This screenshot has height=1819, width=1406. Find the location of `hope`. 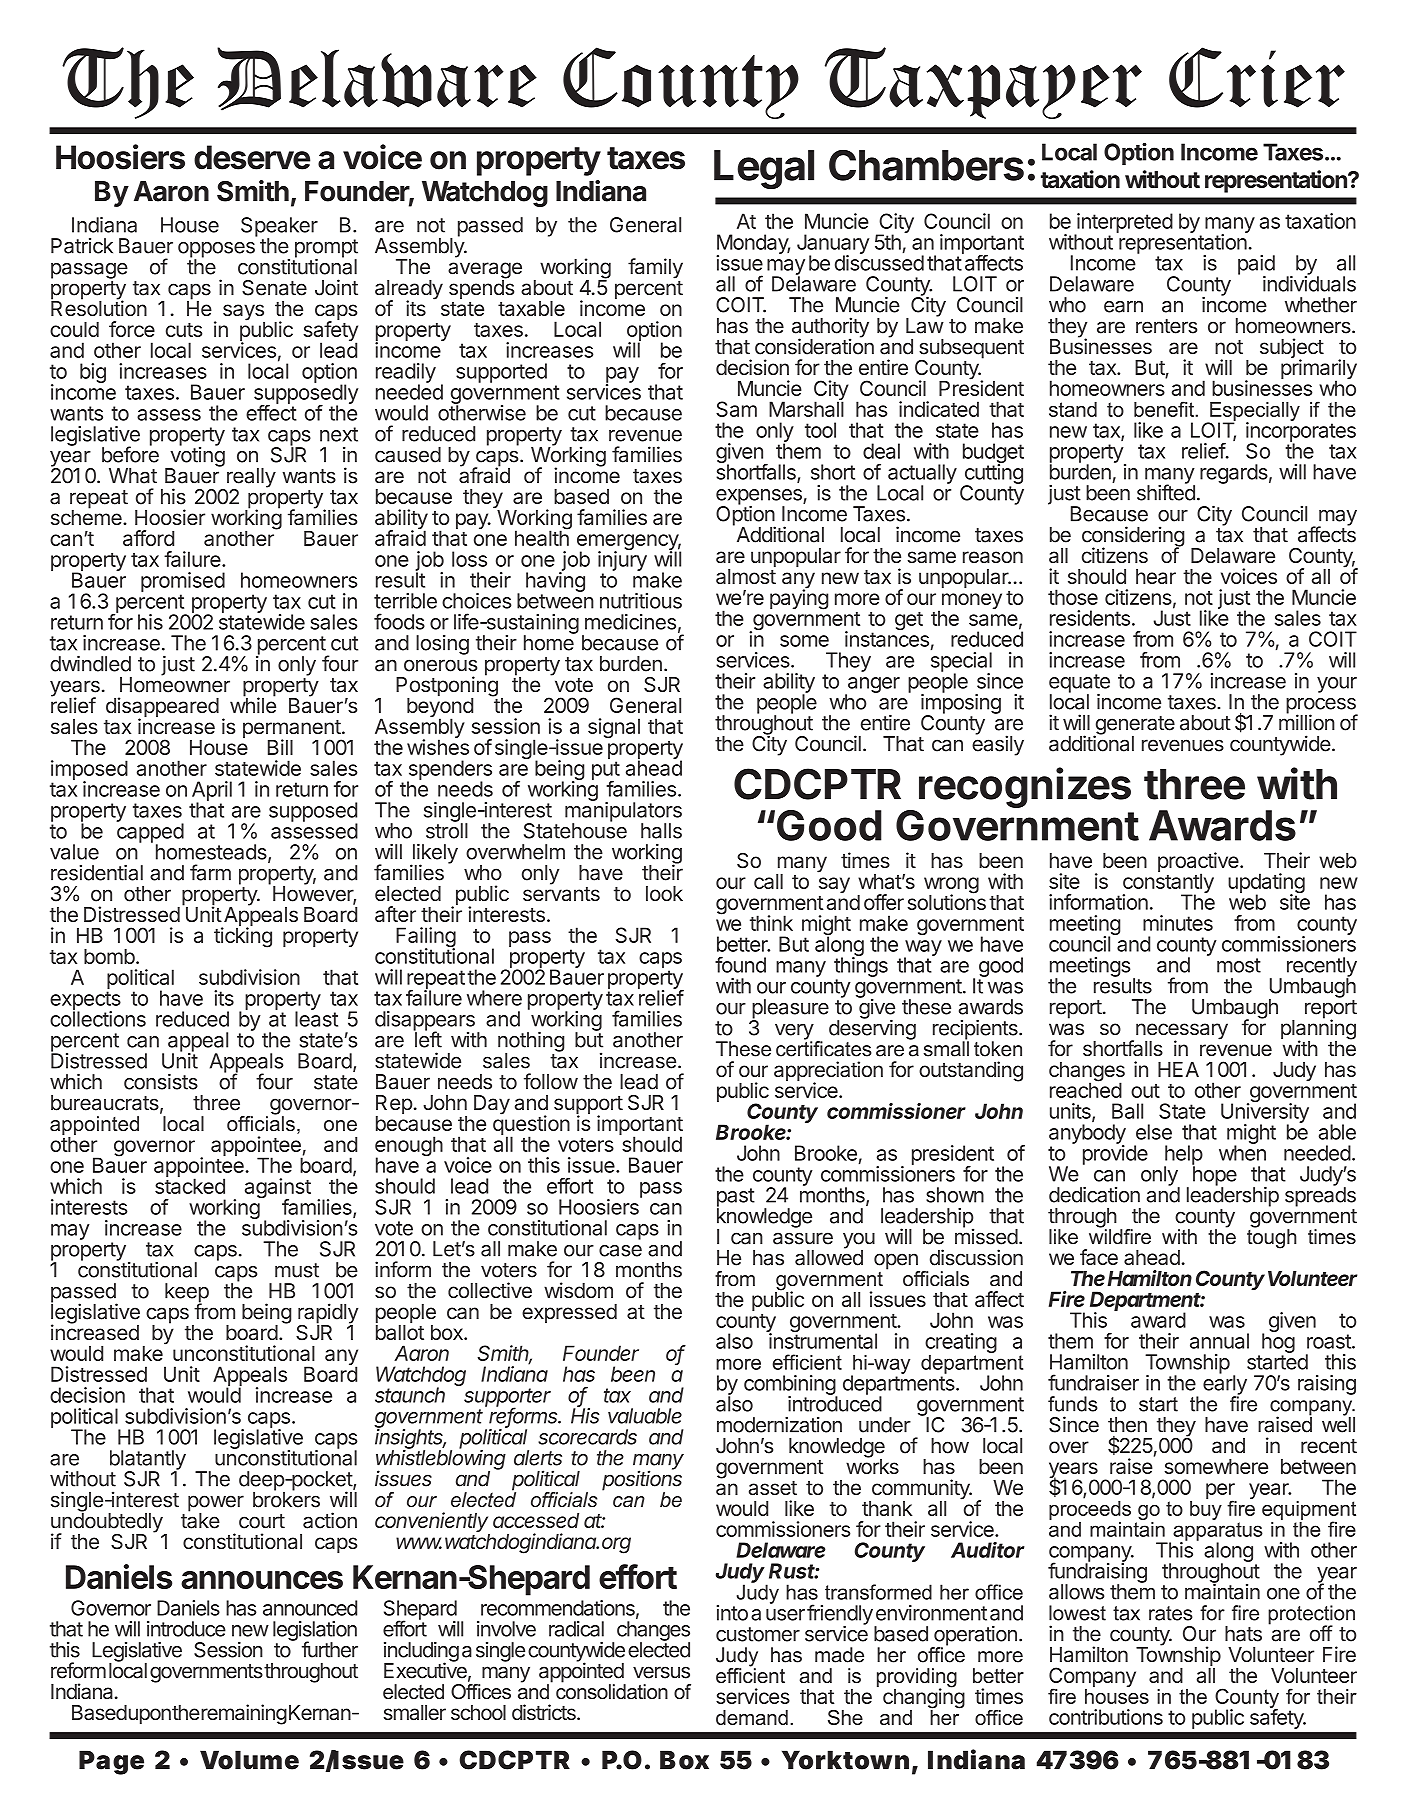

hope is located at coordinates (1214, 1176).
